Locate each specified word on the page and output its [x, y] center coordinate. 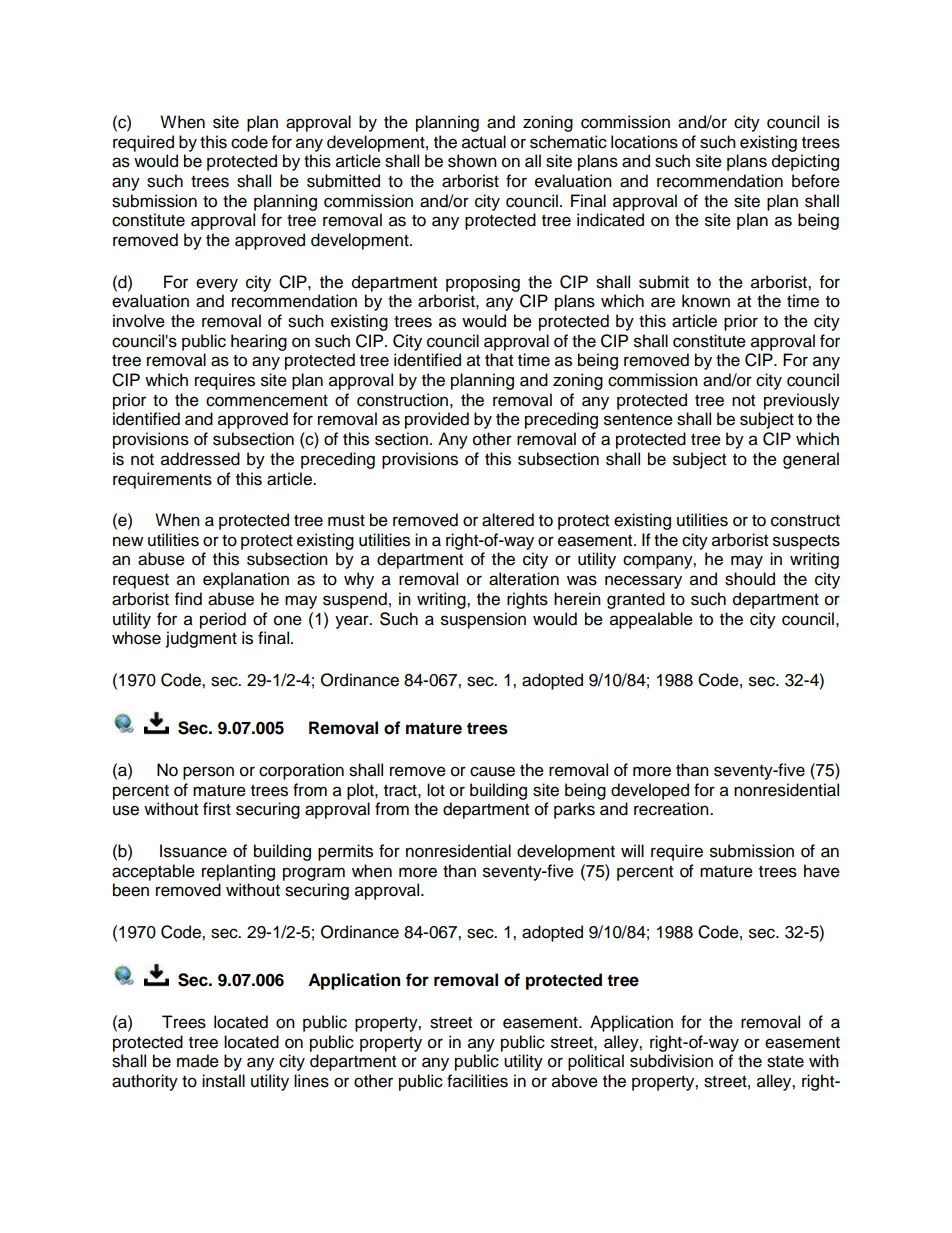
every [217, 285]
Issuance [193, 851]
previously [802, 401]
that [499, 360]
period [223, 620]
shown [472, 161]
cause [492, 771]
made [198, 1061]
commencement [267, 401]
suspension [483, 620]
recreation [672, 809]
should [750, 579]
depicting [805, 162]
